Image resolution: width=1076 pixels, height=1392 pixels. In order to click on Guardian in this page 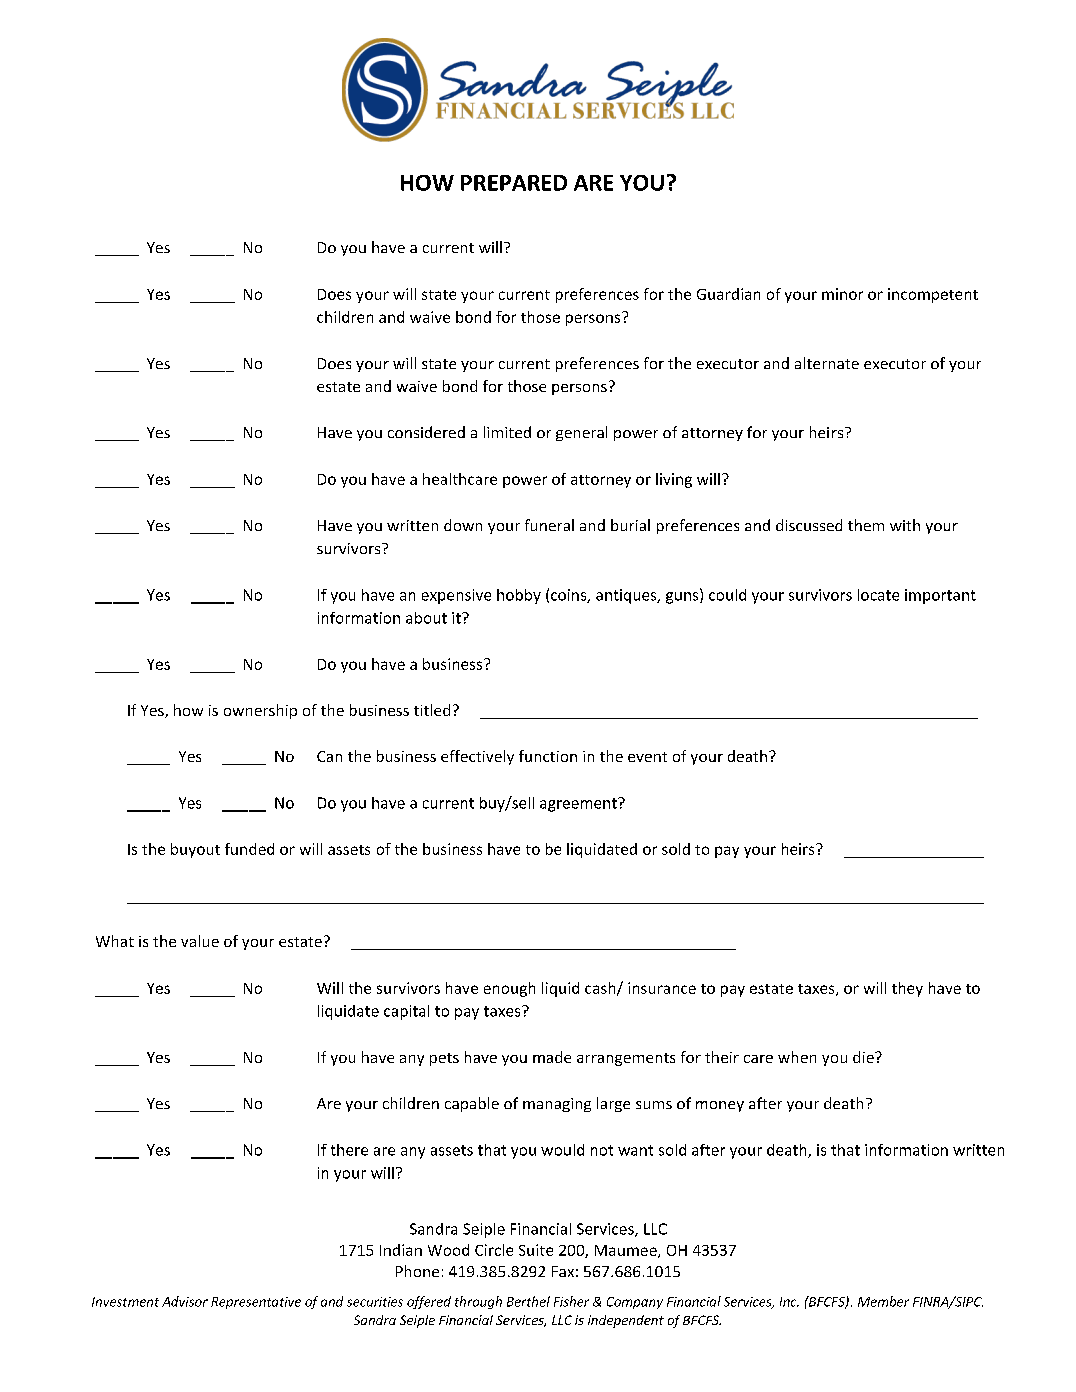, I will do `click(728, 294)`.
